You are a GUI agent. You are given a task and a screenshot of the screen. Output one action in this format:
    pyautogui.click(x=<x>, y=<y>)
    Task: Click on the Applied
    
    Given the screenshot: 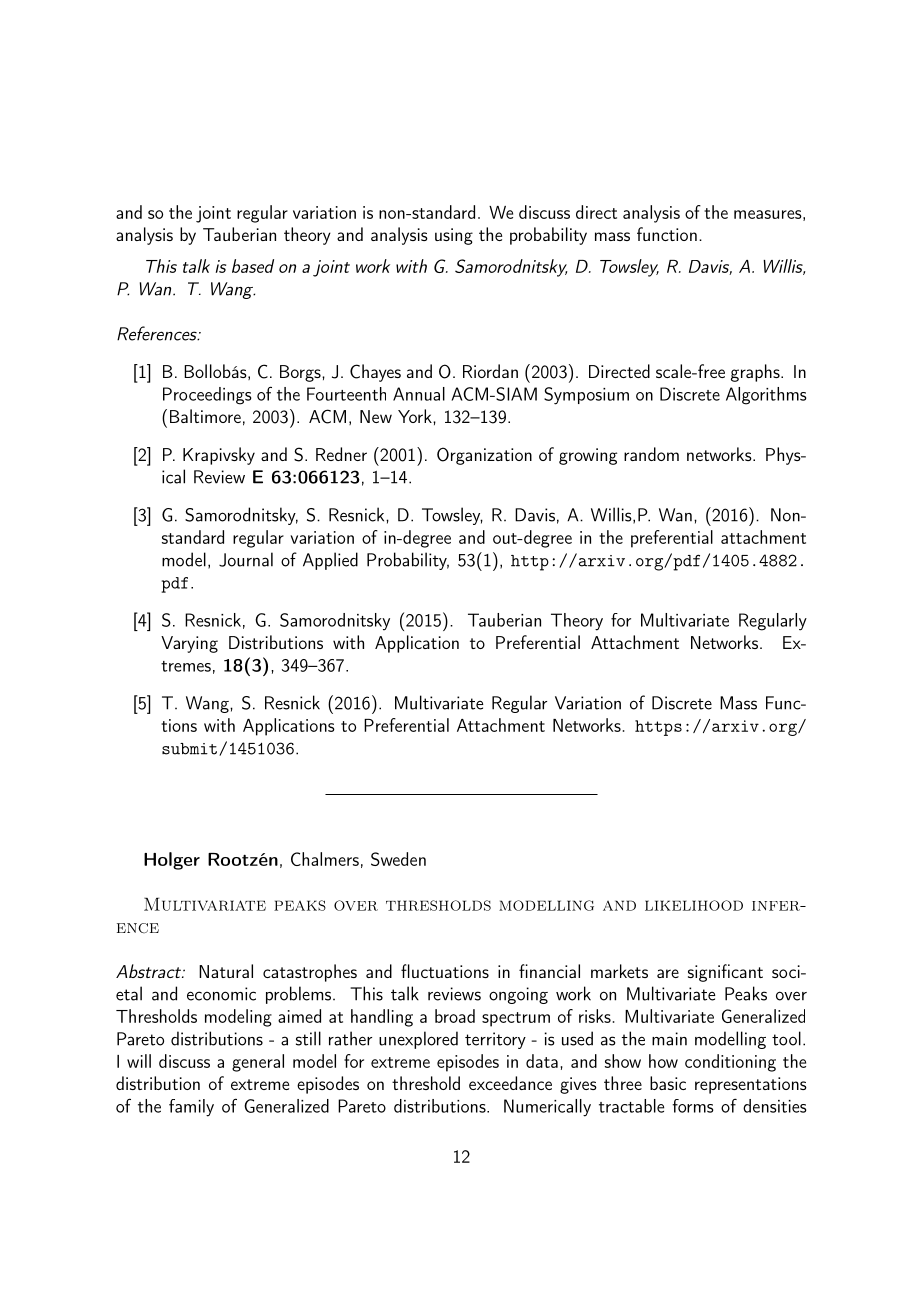 What is the action you would take?
    pyautogui.click(x=330, y=561)
